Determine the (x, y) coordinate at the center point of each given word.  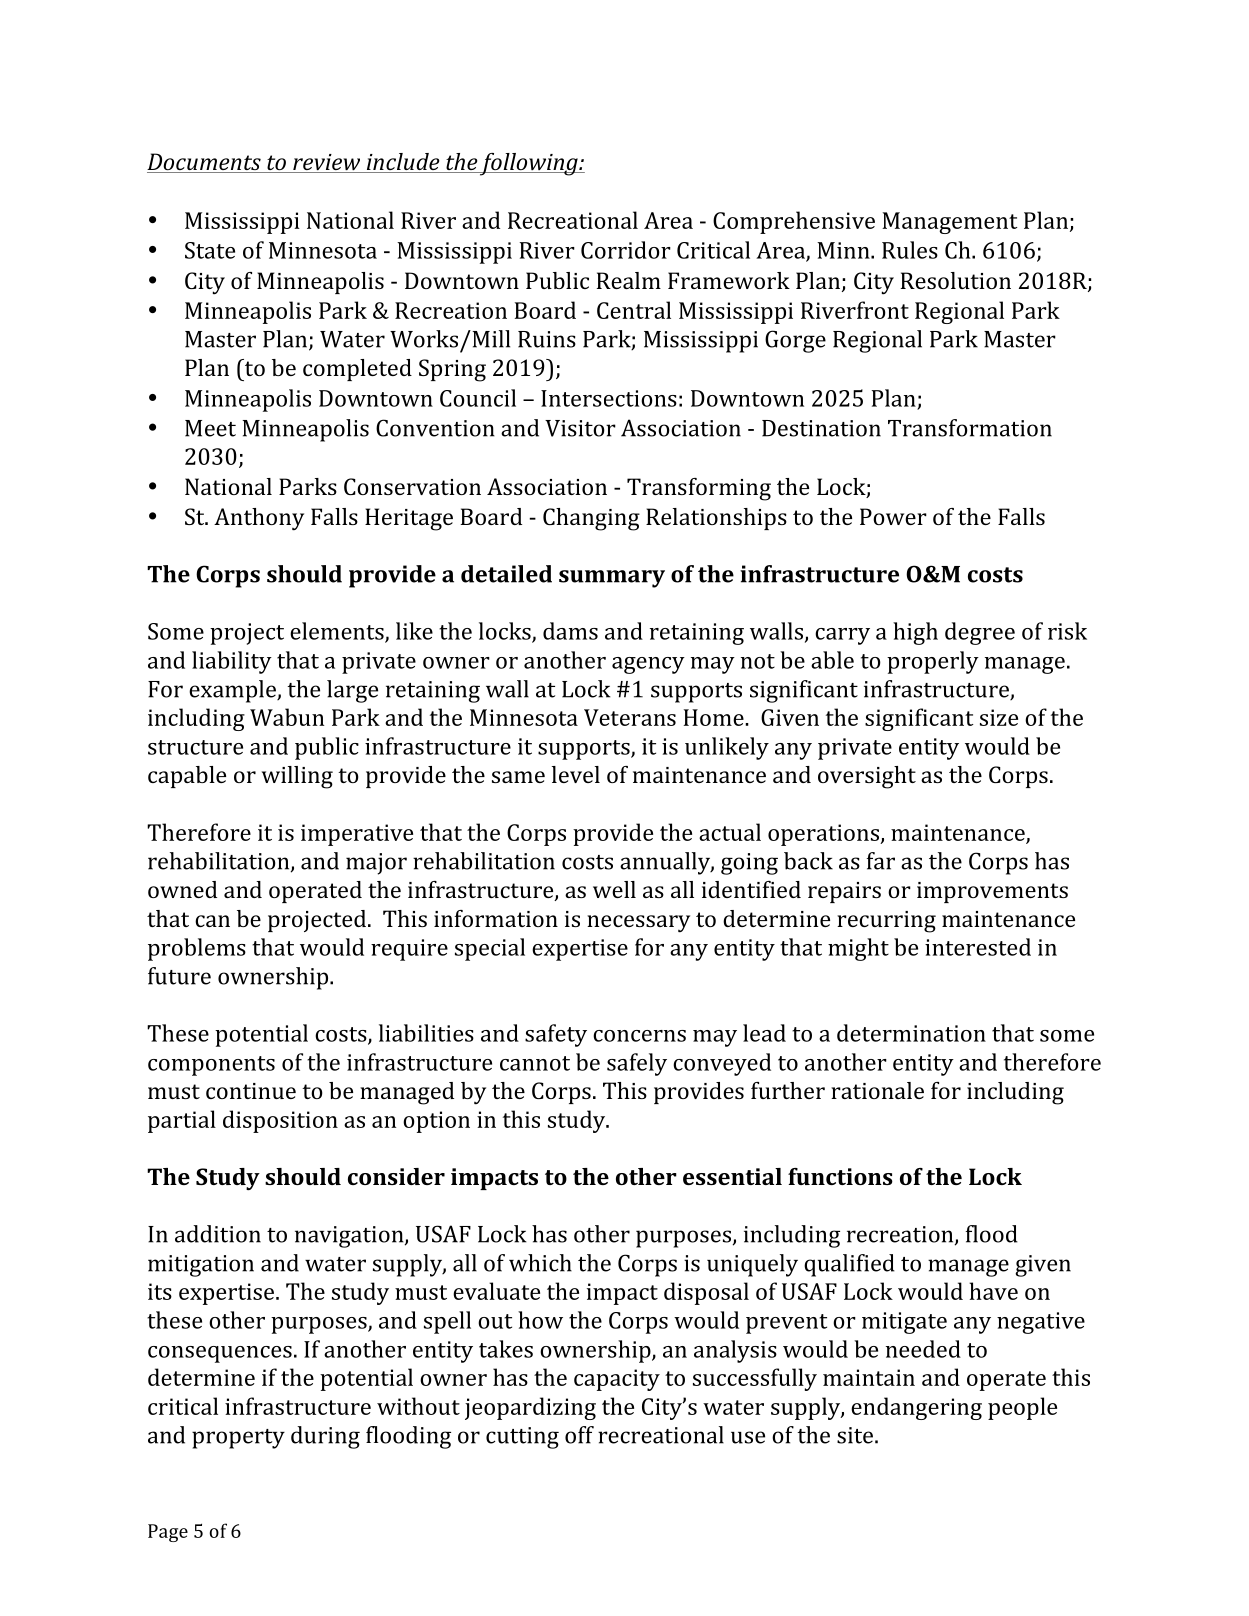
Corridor (626, 250)
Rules (910, 250)
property (238, 1439)
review (327, 163)
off (579, 1435)
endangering (916, 1408)
